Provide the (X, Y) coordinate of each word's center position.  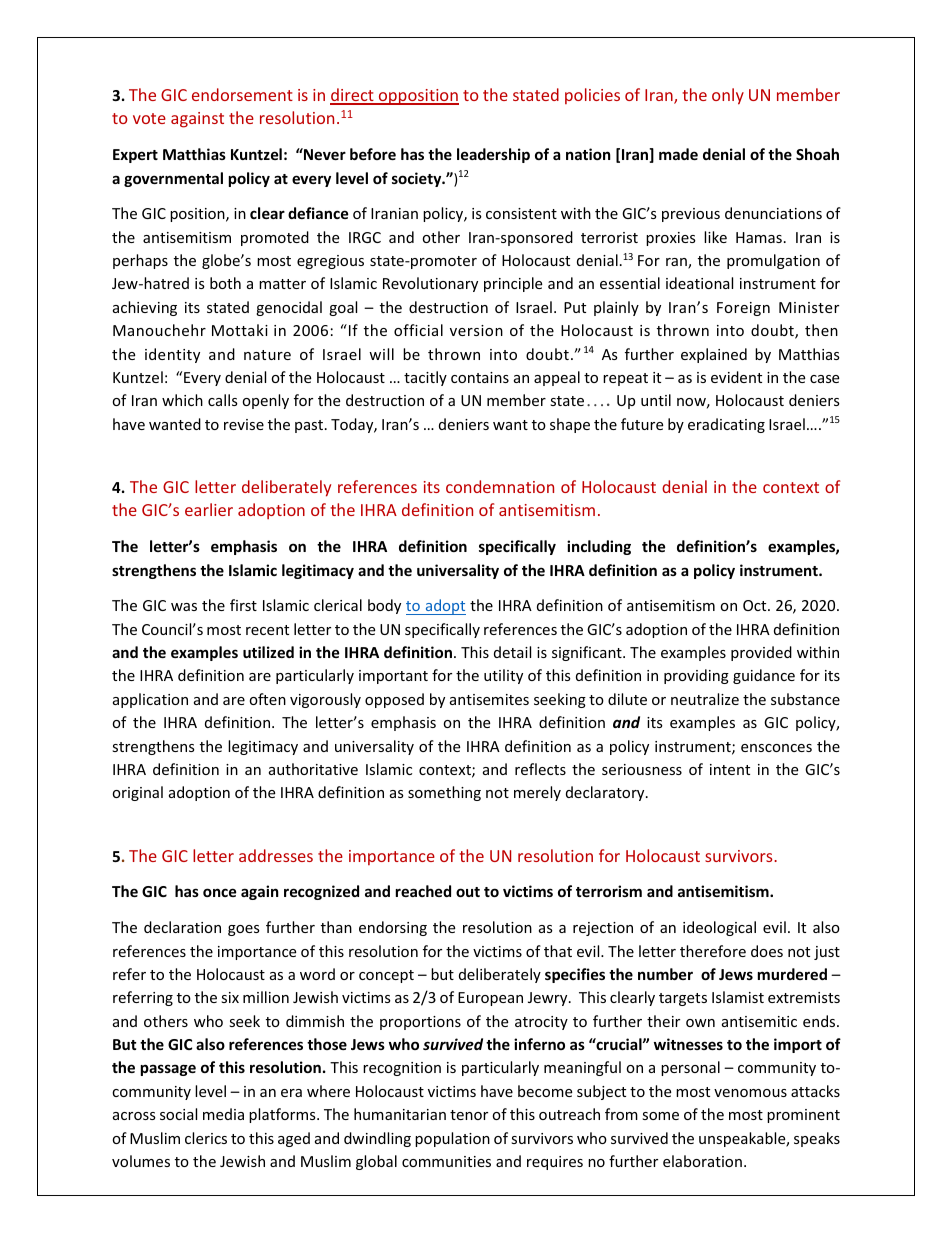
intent (730, 769)
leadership (493, 155)
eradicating (726, 425)
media (223, 1114)
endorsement (242, 94)
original (137, 793)
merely (537, 793)
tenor (469, 1115)
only (728, 96)
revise (244, 424)
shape (570, 425)
